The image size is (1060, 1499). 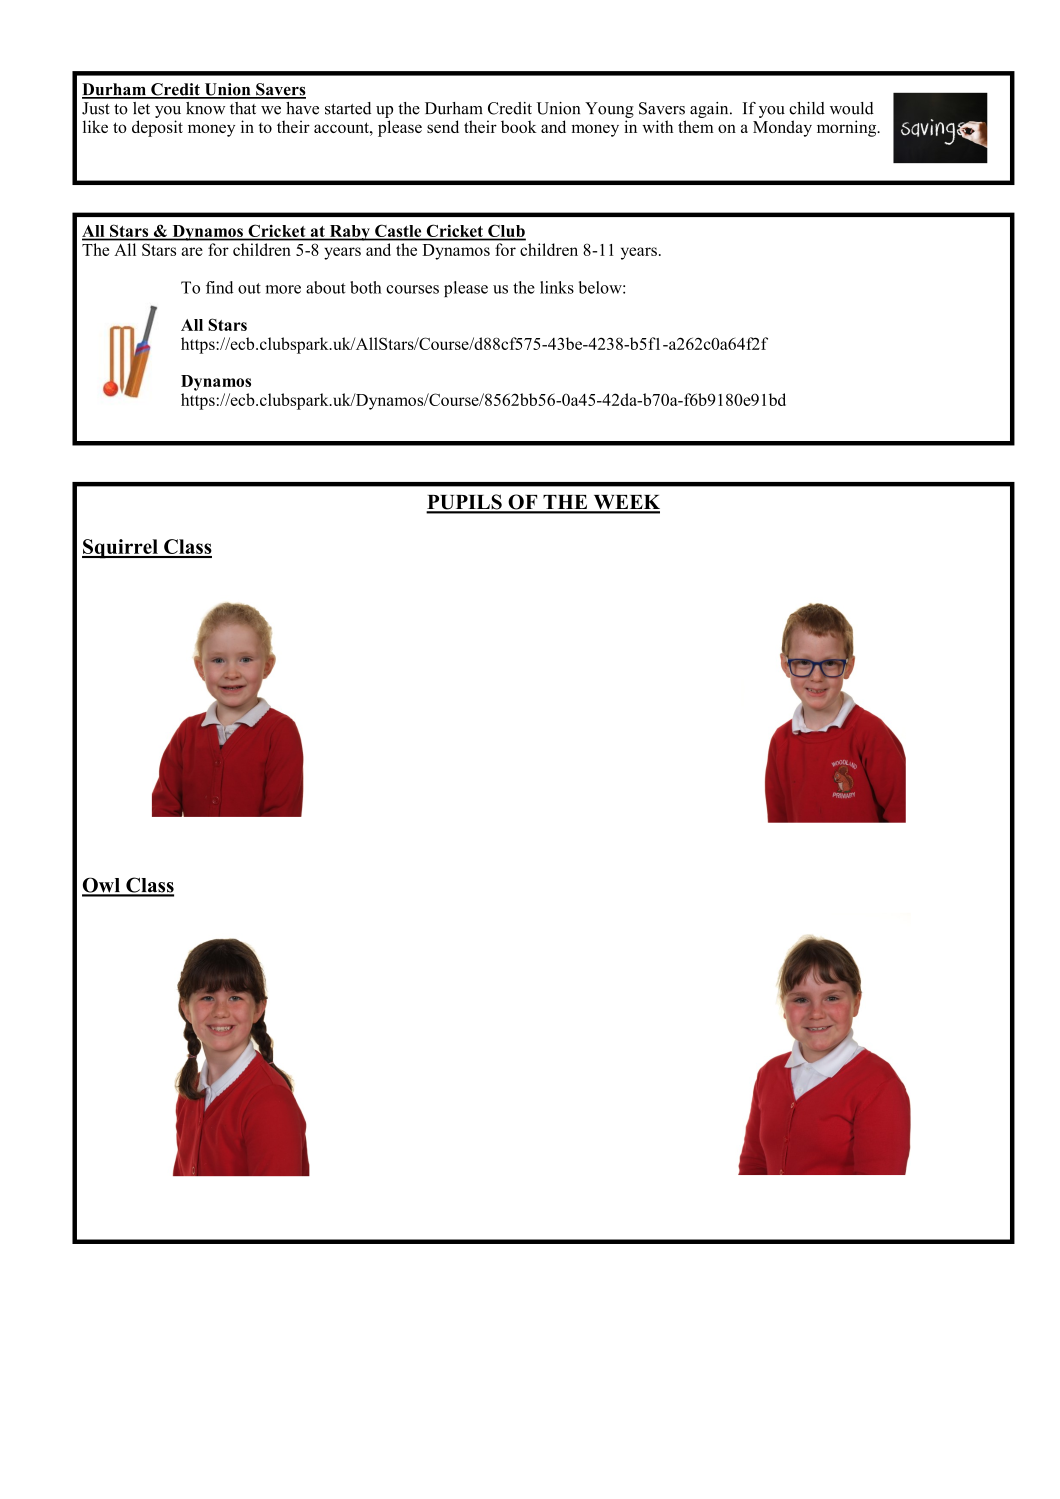 What do you see at coordinates (782, 128) in the screenshot?
I see `Monday` at bounding box center [782, 128].
